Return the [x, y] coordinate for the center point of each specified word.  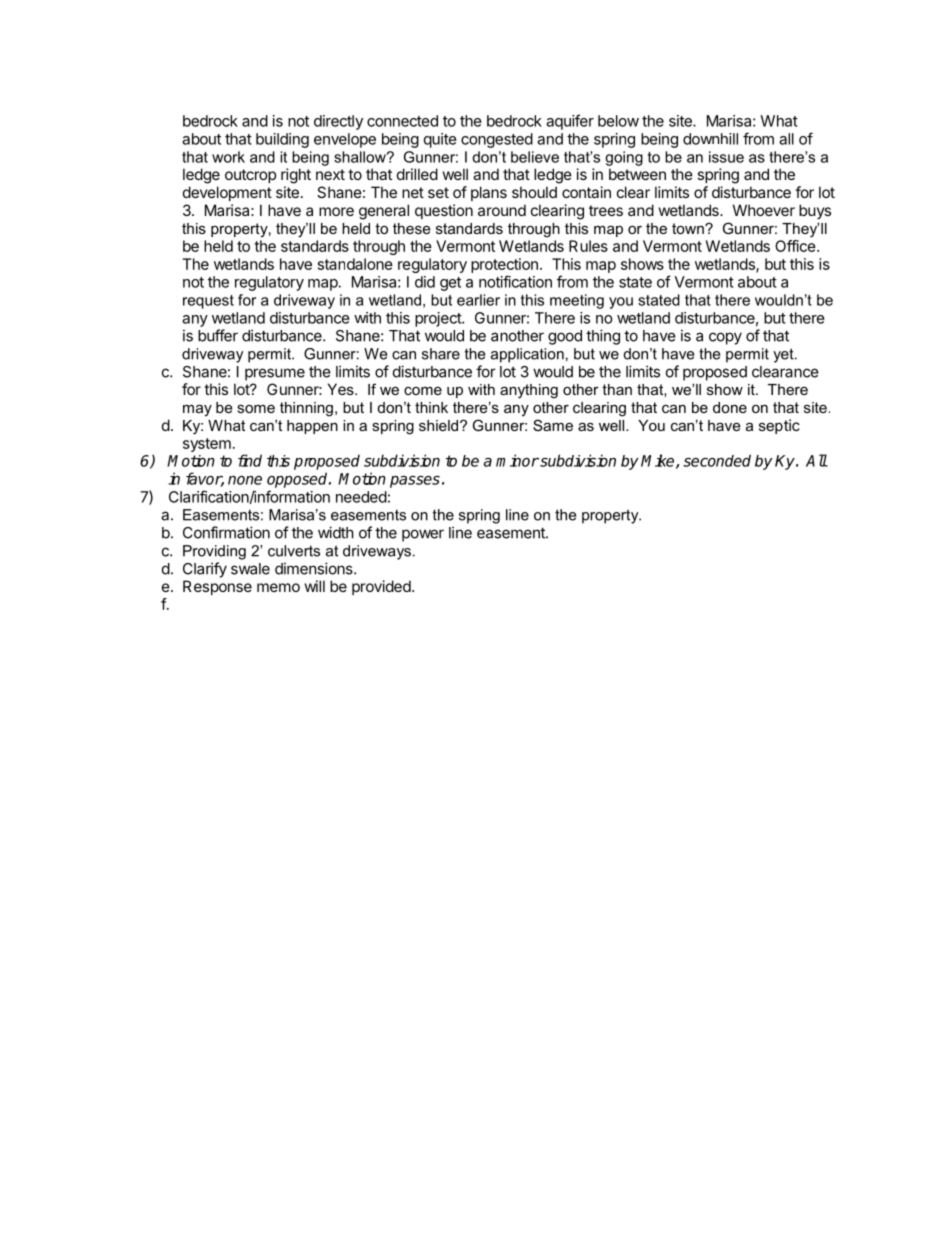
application [527, 355]
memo [278, 587]
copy [725, 338]
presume [275, 374]
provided [382, 587]
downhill [710, 139]
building [282, 140]
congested [497, 140]
